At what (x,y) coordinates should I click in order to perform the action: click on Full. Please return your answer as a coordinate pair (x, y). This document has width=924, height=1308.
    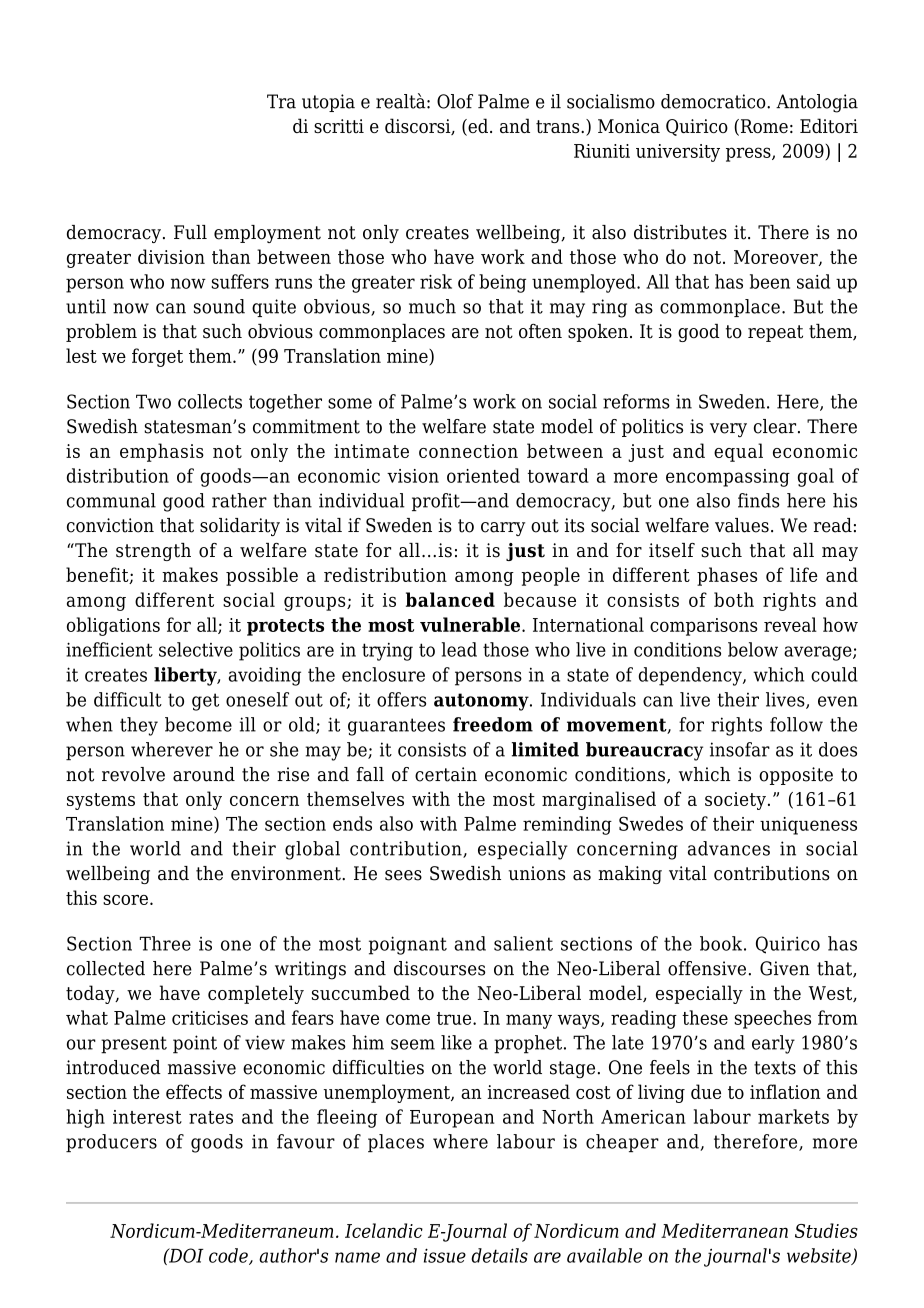
    Looking at the image, I should click on (190, 232).
